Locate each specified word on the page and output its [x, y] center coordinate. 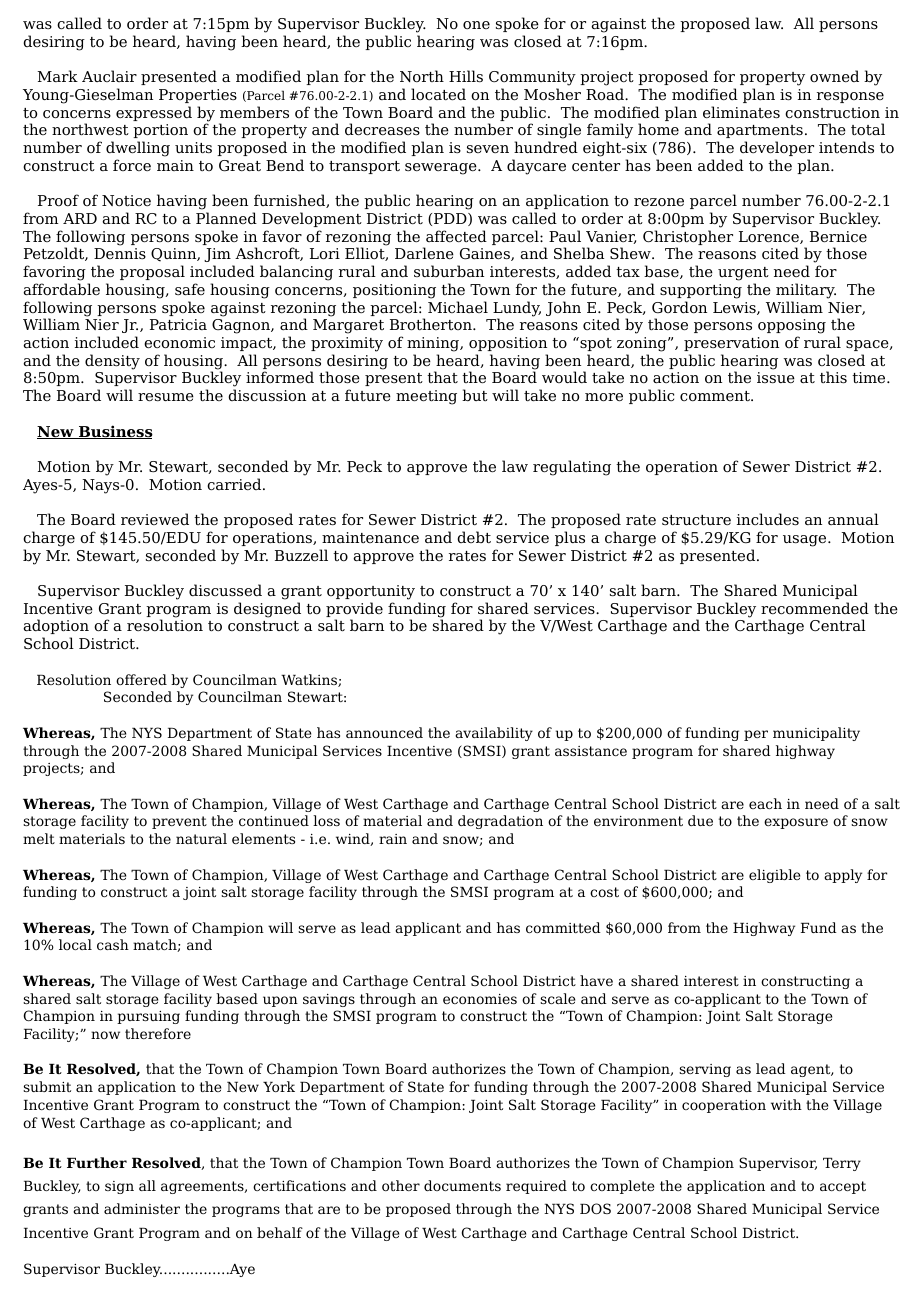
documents [462, 1185]
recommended [815, 608]
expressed [154, 113]
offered [141, 679]
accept [843, 1187]
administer [142, 1208]
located [438, 94]
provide [354, 611]
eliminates [741, 112]
